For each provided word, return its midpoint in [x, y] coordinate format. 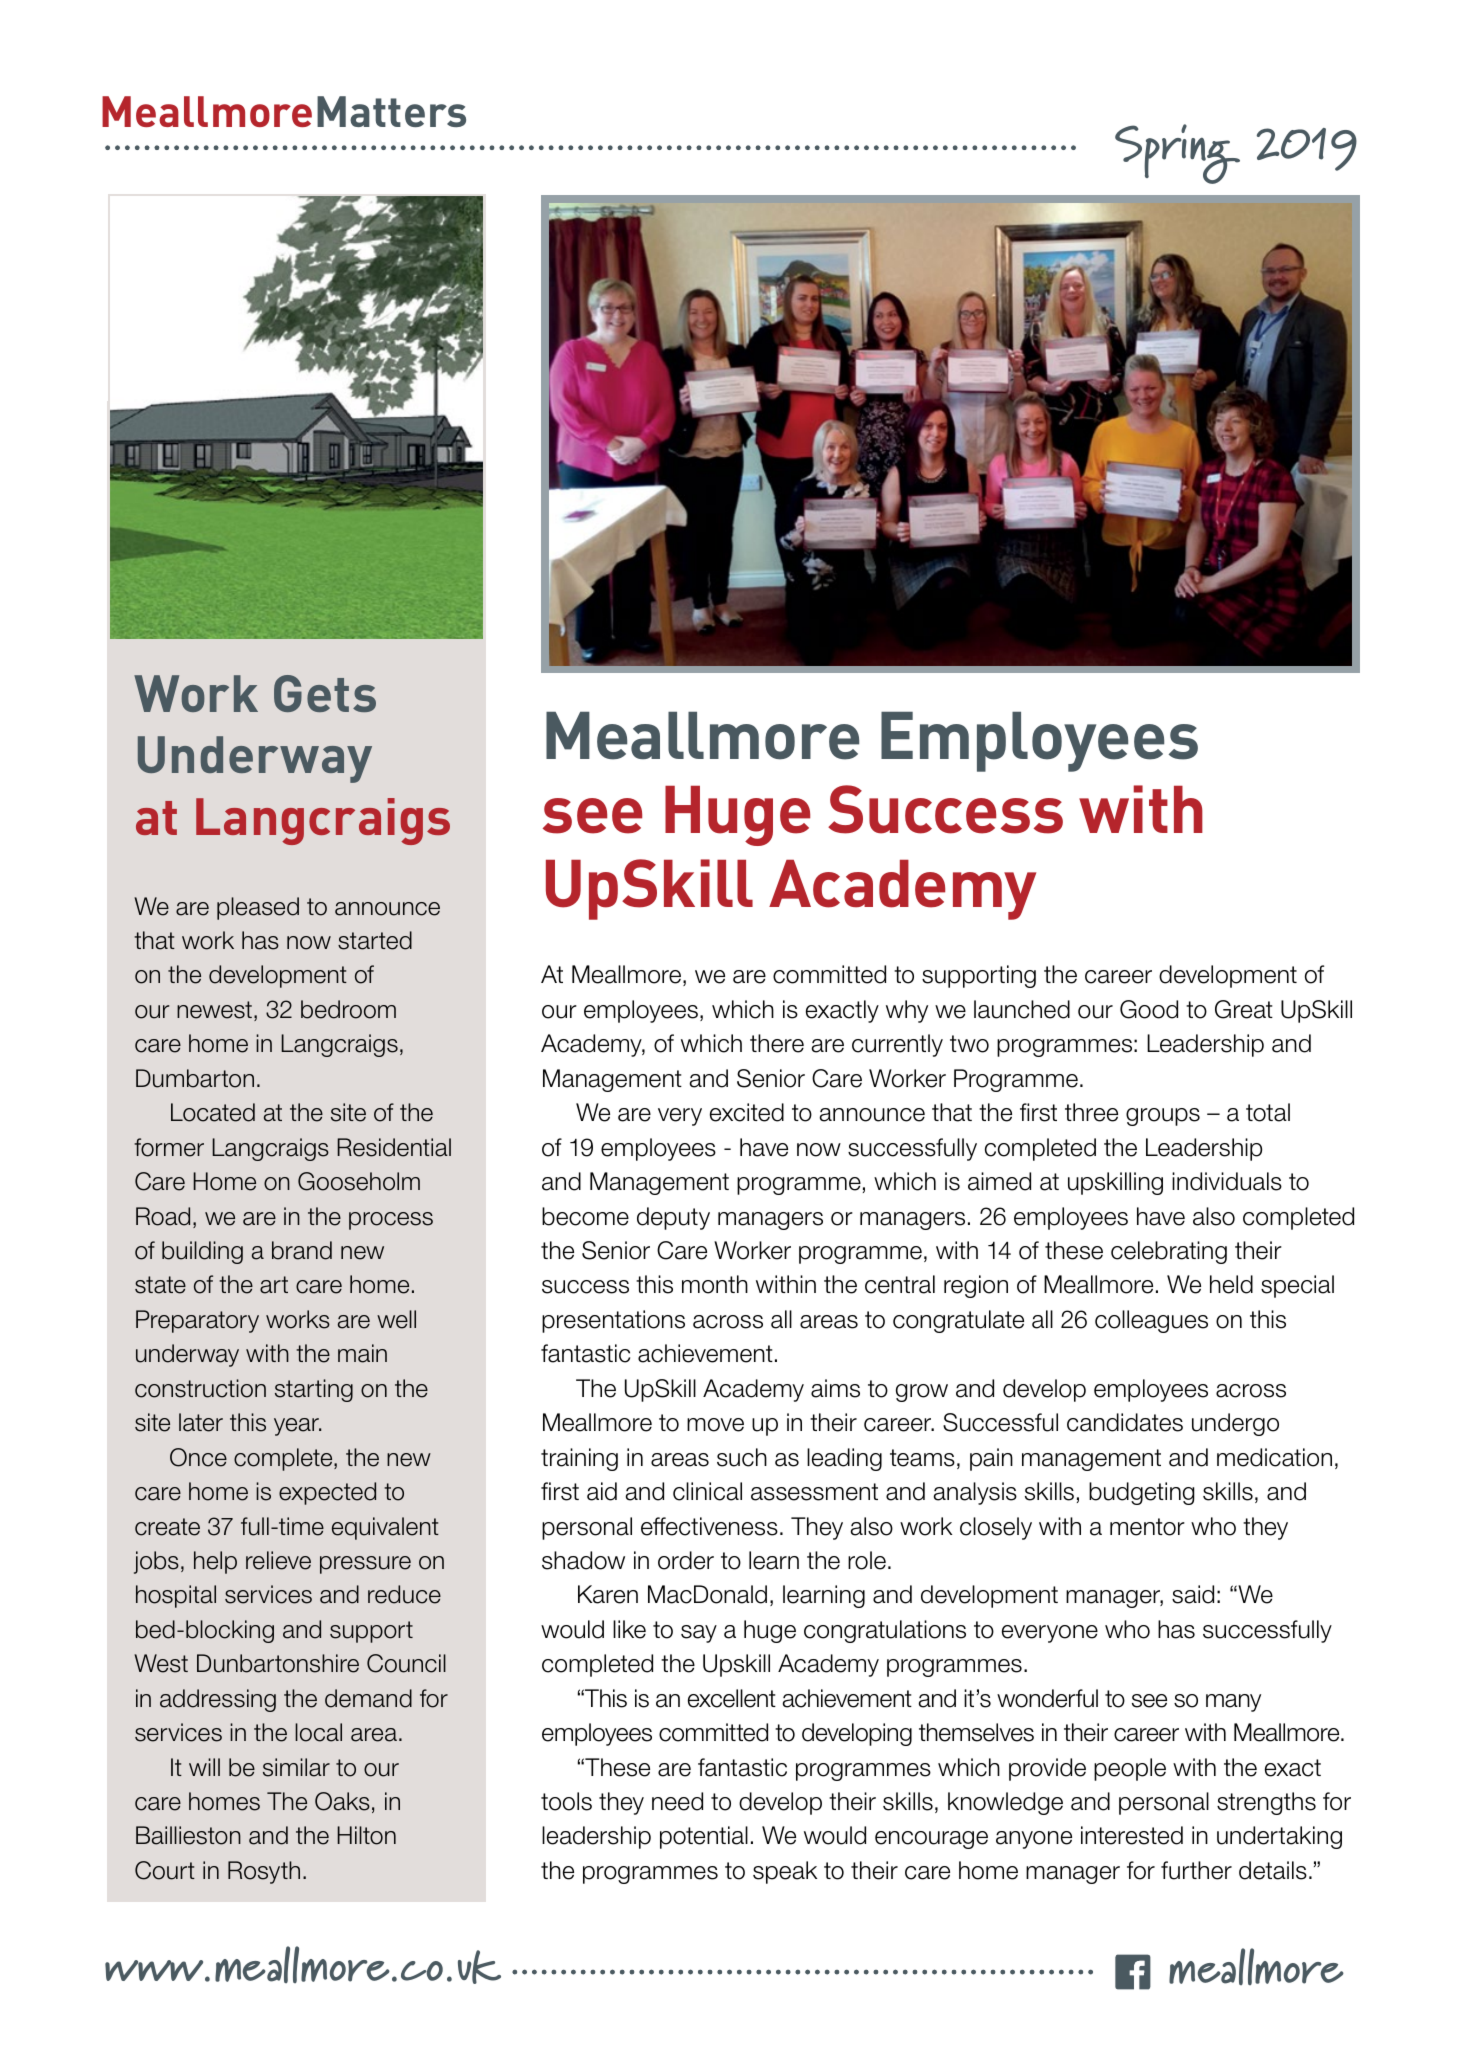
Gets [325, 693]
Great [1244, 1009]
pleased [258, 908]
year [297, 1427]
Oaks [342, 1801]
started [375, 940]
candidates [1125, 1422]
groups [1163, 1117]
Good [1149, 1009]
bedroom [348, 1009]
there [777, 1043]
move [715, 1425]
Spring [1177, 154]
